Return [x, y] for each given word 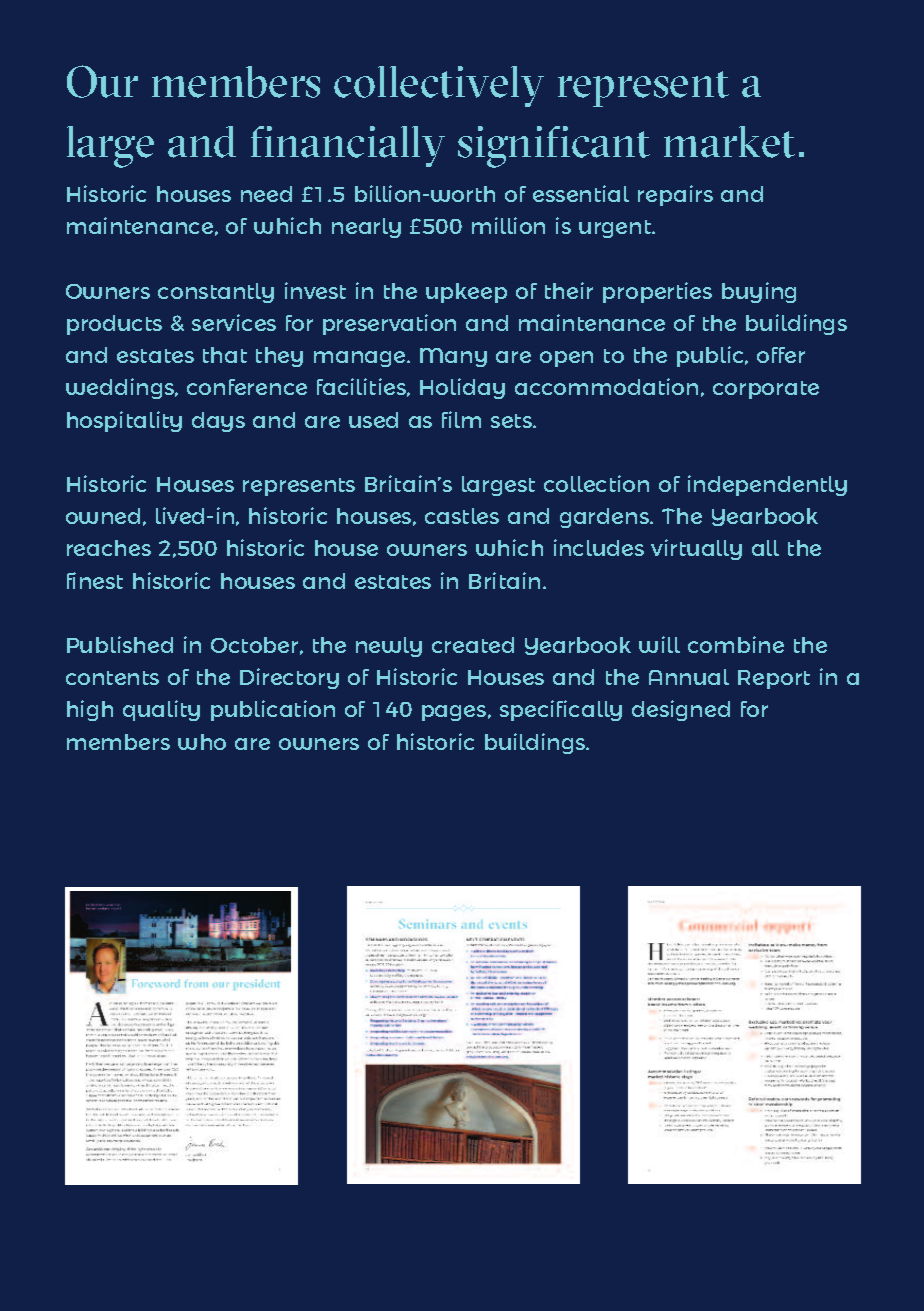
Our [102, 81]
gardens [605, 518]
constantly [216, 293]
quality [161, 710]
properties [657, 292]
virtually [696, 549]
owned [103, 516]
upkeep [466, 293]
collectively [439, 86]
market [729, 142]
